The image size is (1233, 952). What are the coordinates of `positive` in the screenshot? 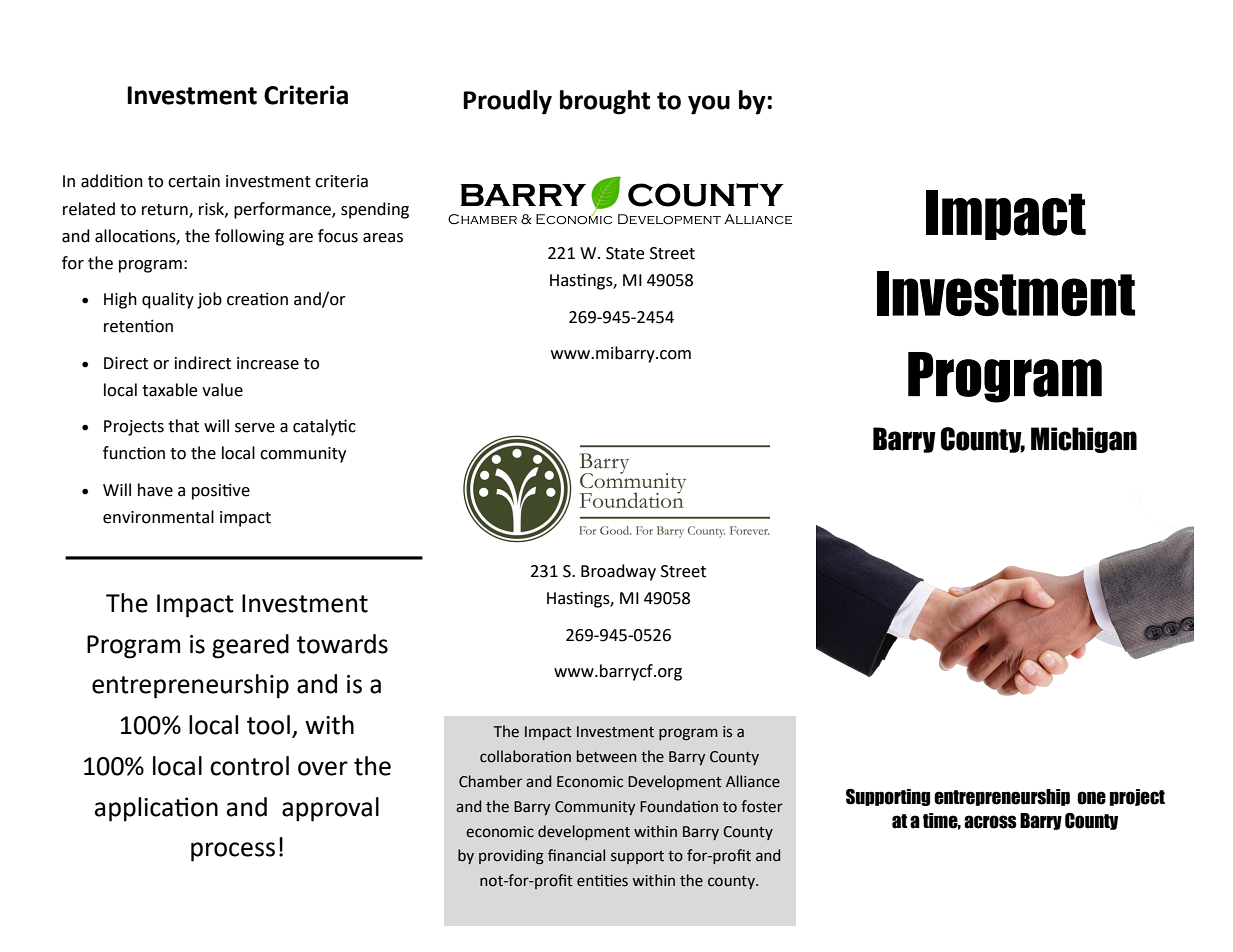 It's located at (221, 491).
